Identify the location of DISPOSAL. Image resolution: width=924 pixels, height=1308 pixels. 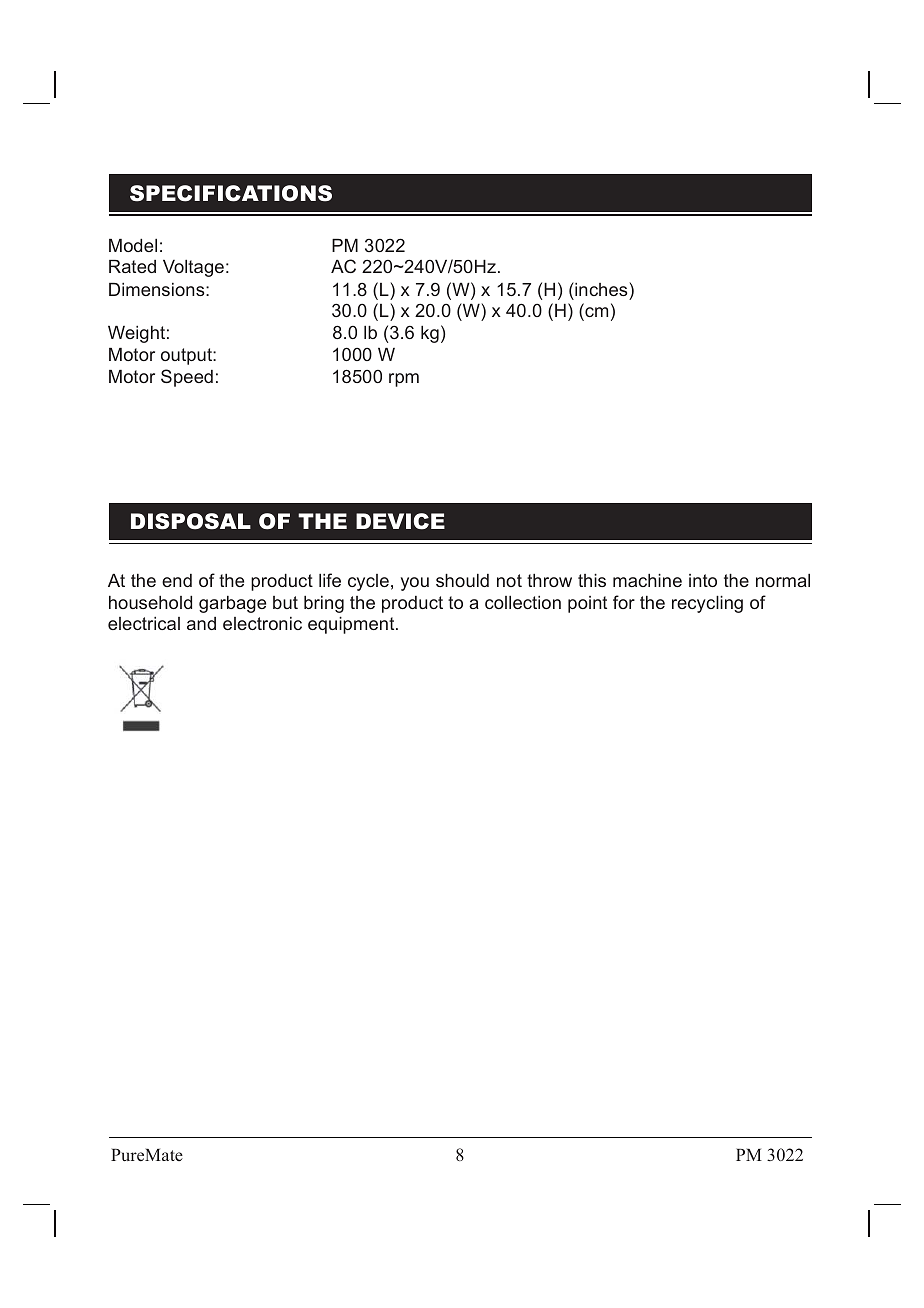
(191, 521).
